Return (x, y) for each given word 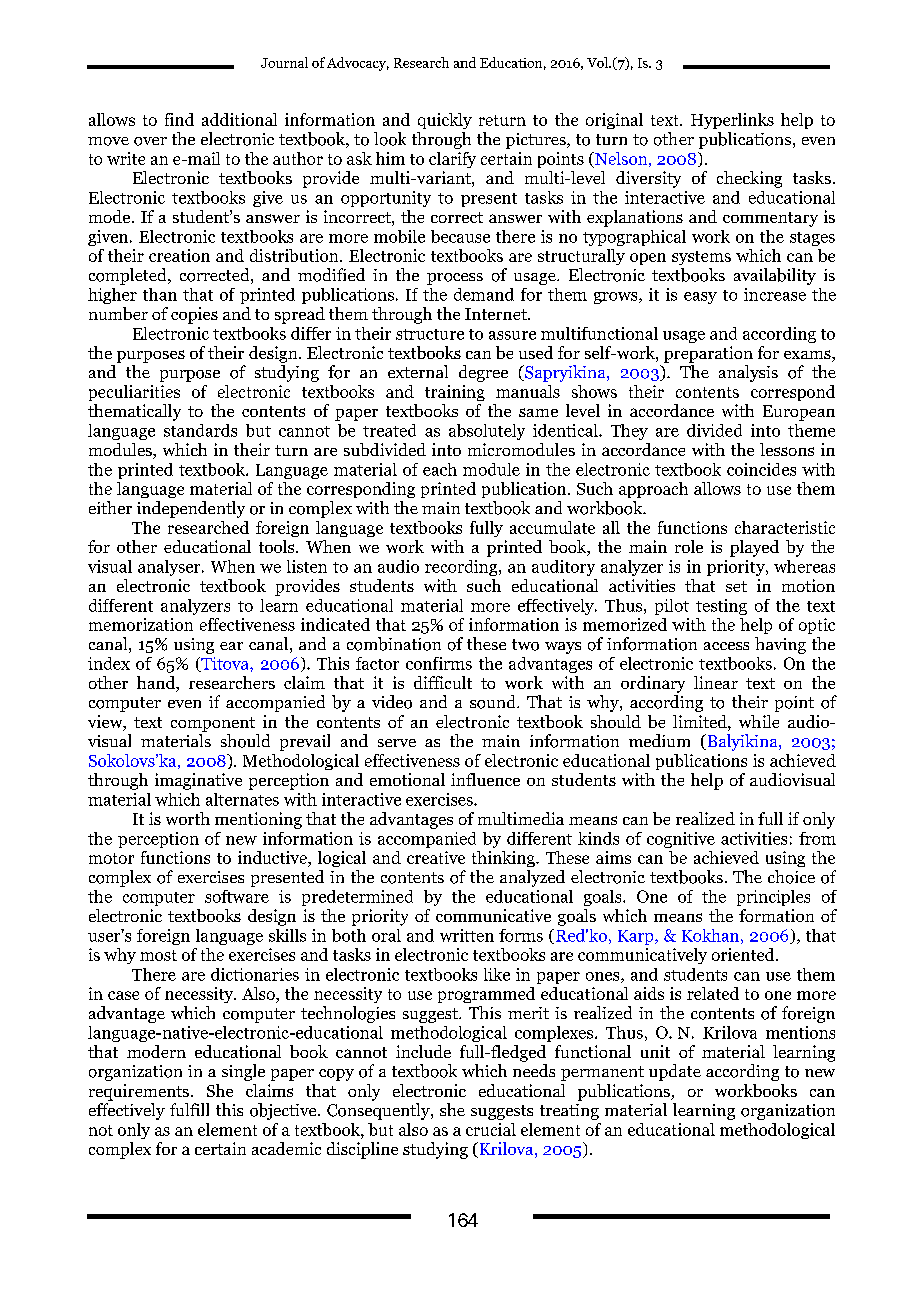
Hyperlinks (732, 121)
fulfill (189, 1109)
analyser (170, 568)
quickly (445, 121)
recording (462, 568)
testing (721, 607)
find (179, 119)
